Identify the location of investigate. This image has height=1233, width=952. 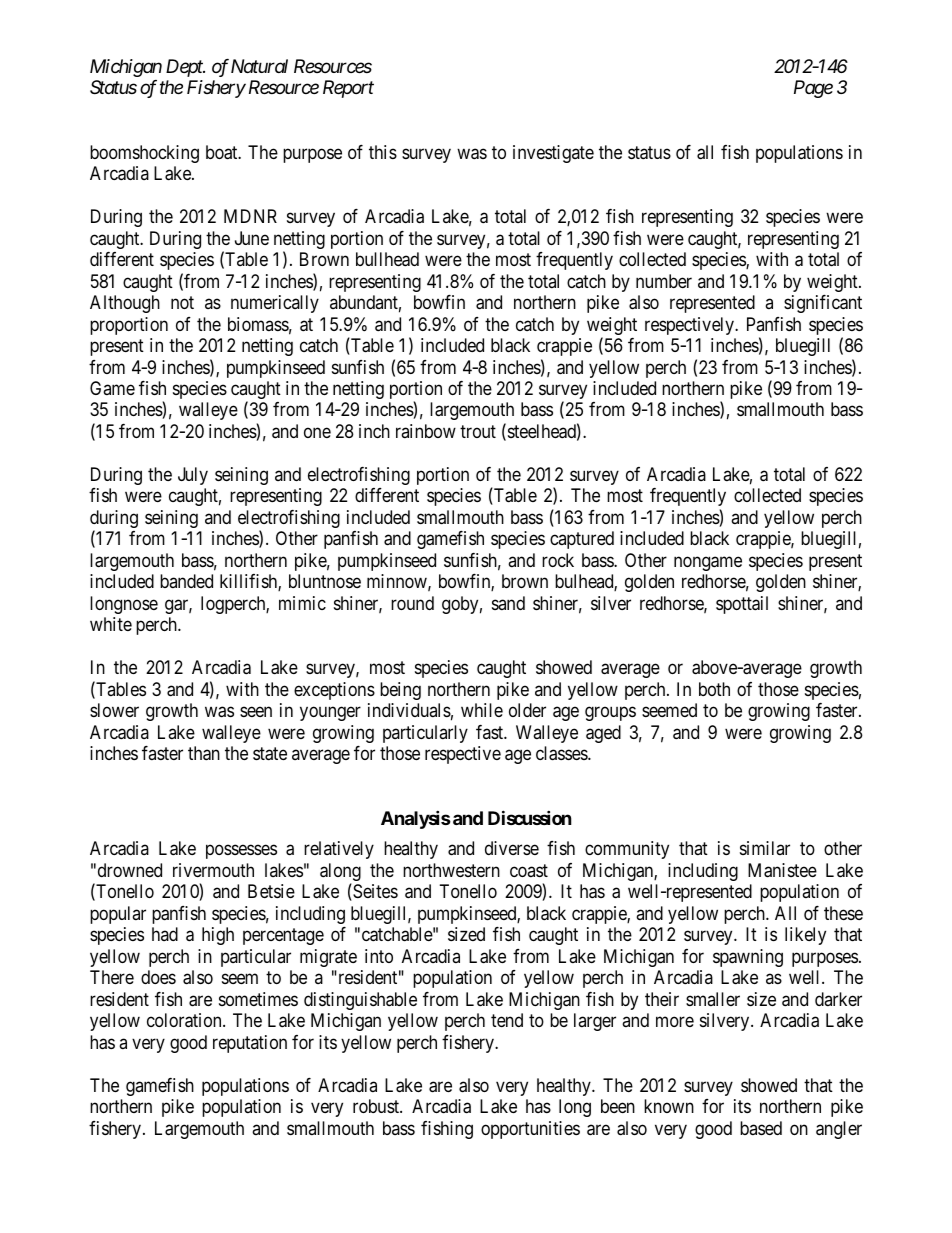
(553, 154).
